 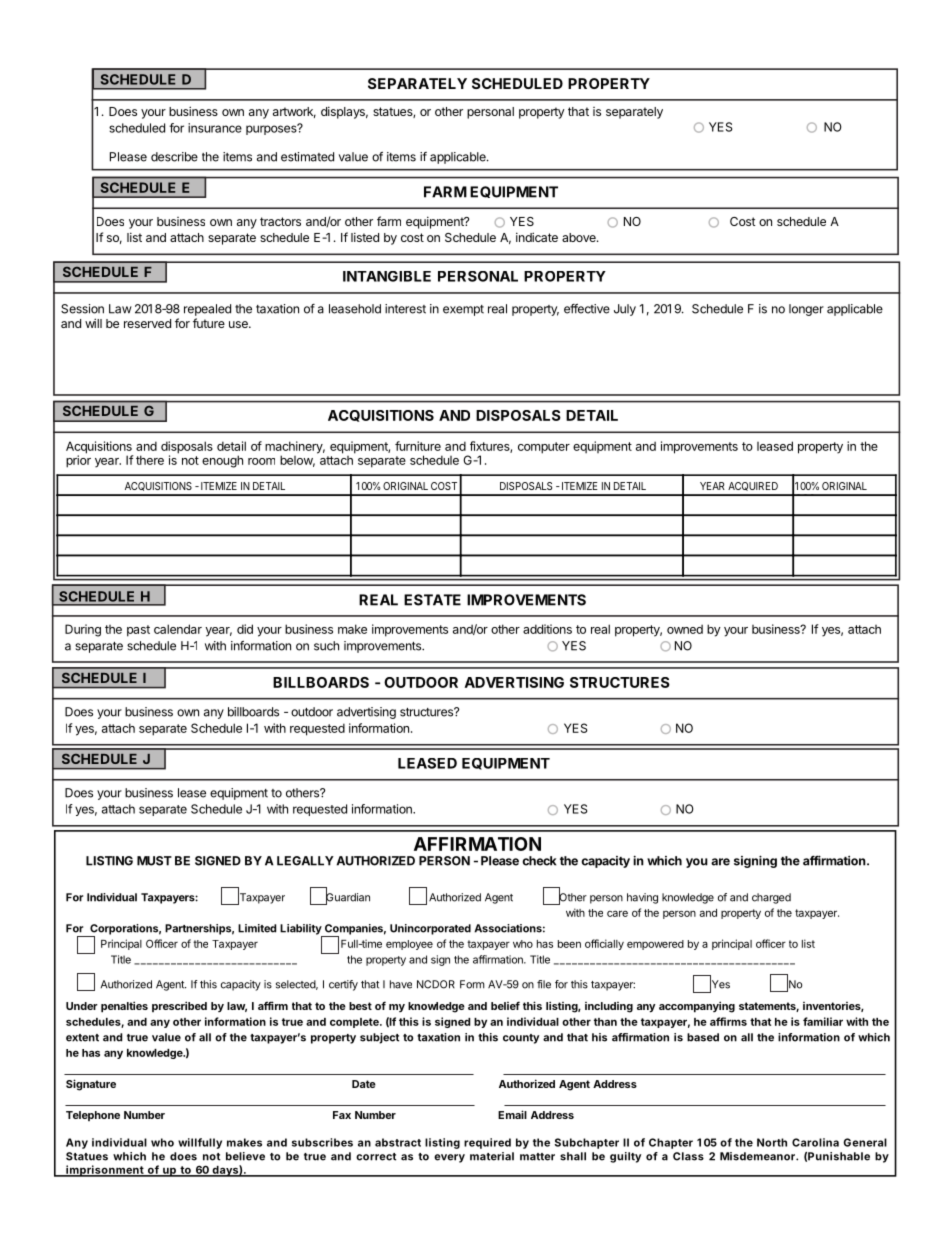 What do you see at coordinates (580, 237) in the document?
I see `above` at bounding box center [580, 237].
